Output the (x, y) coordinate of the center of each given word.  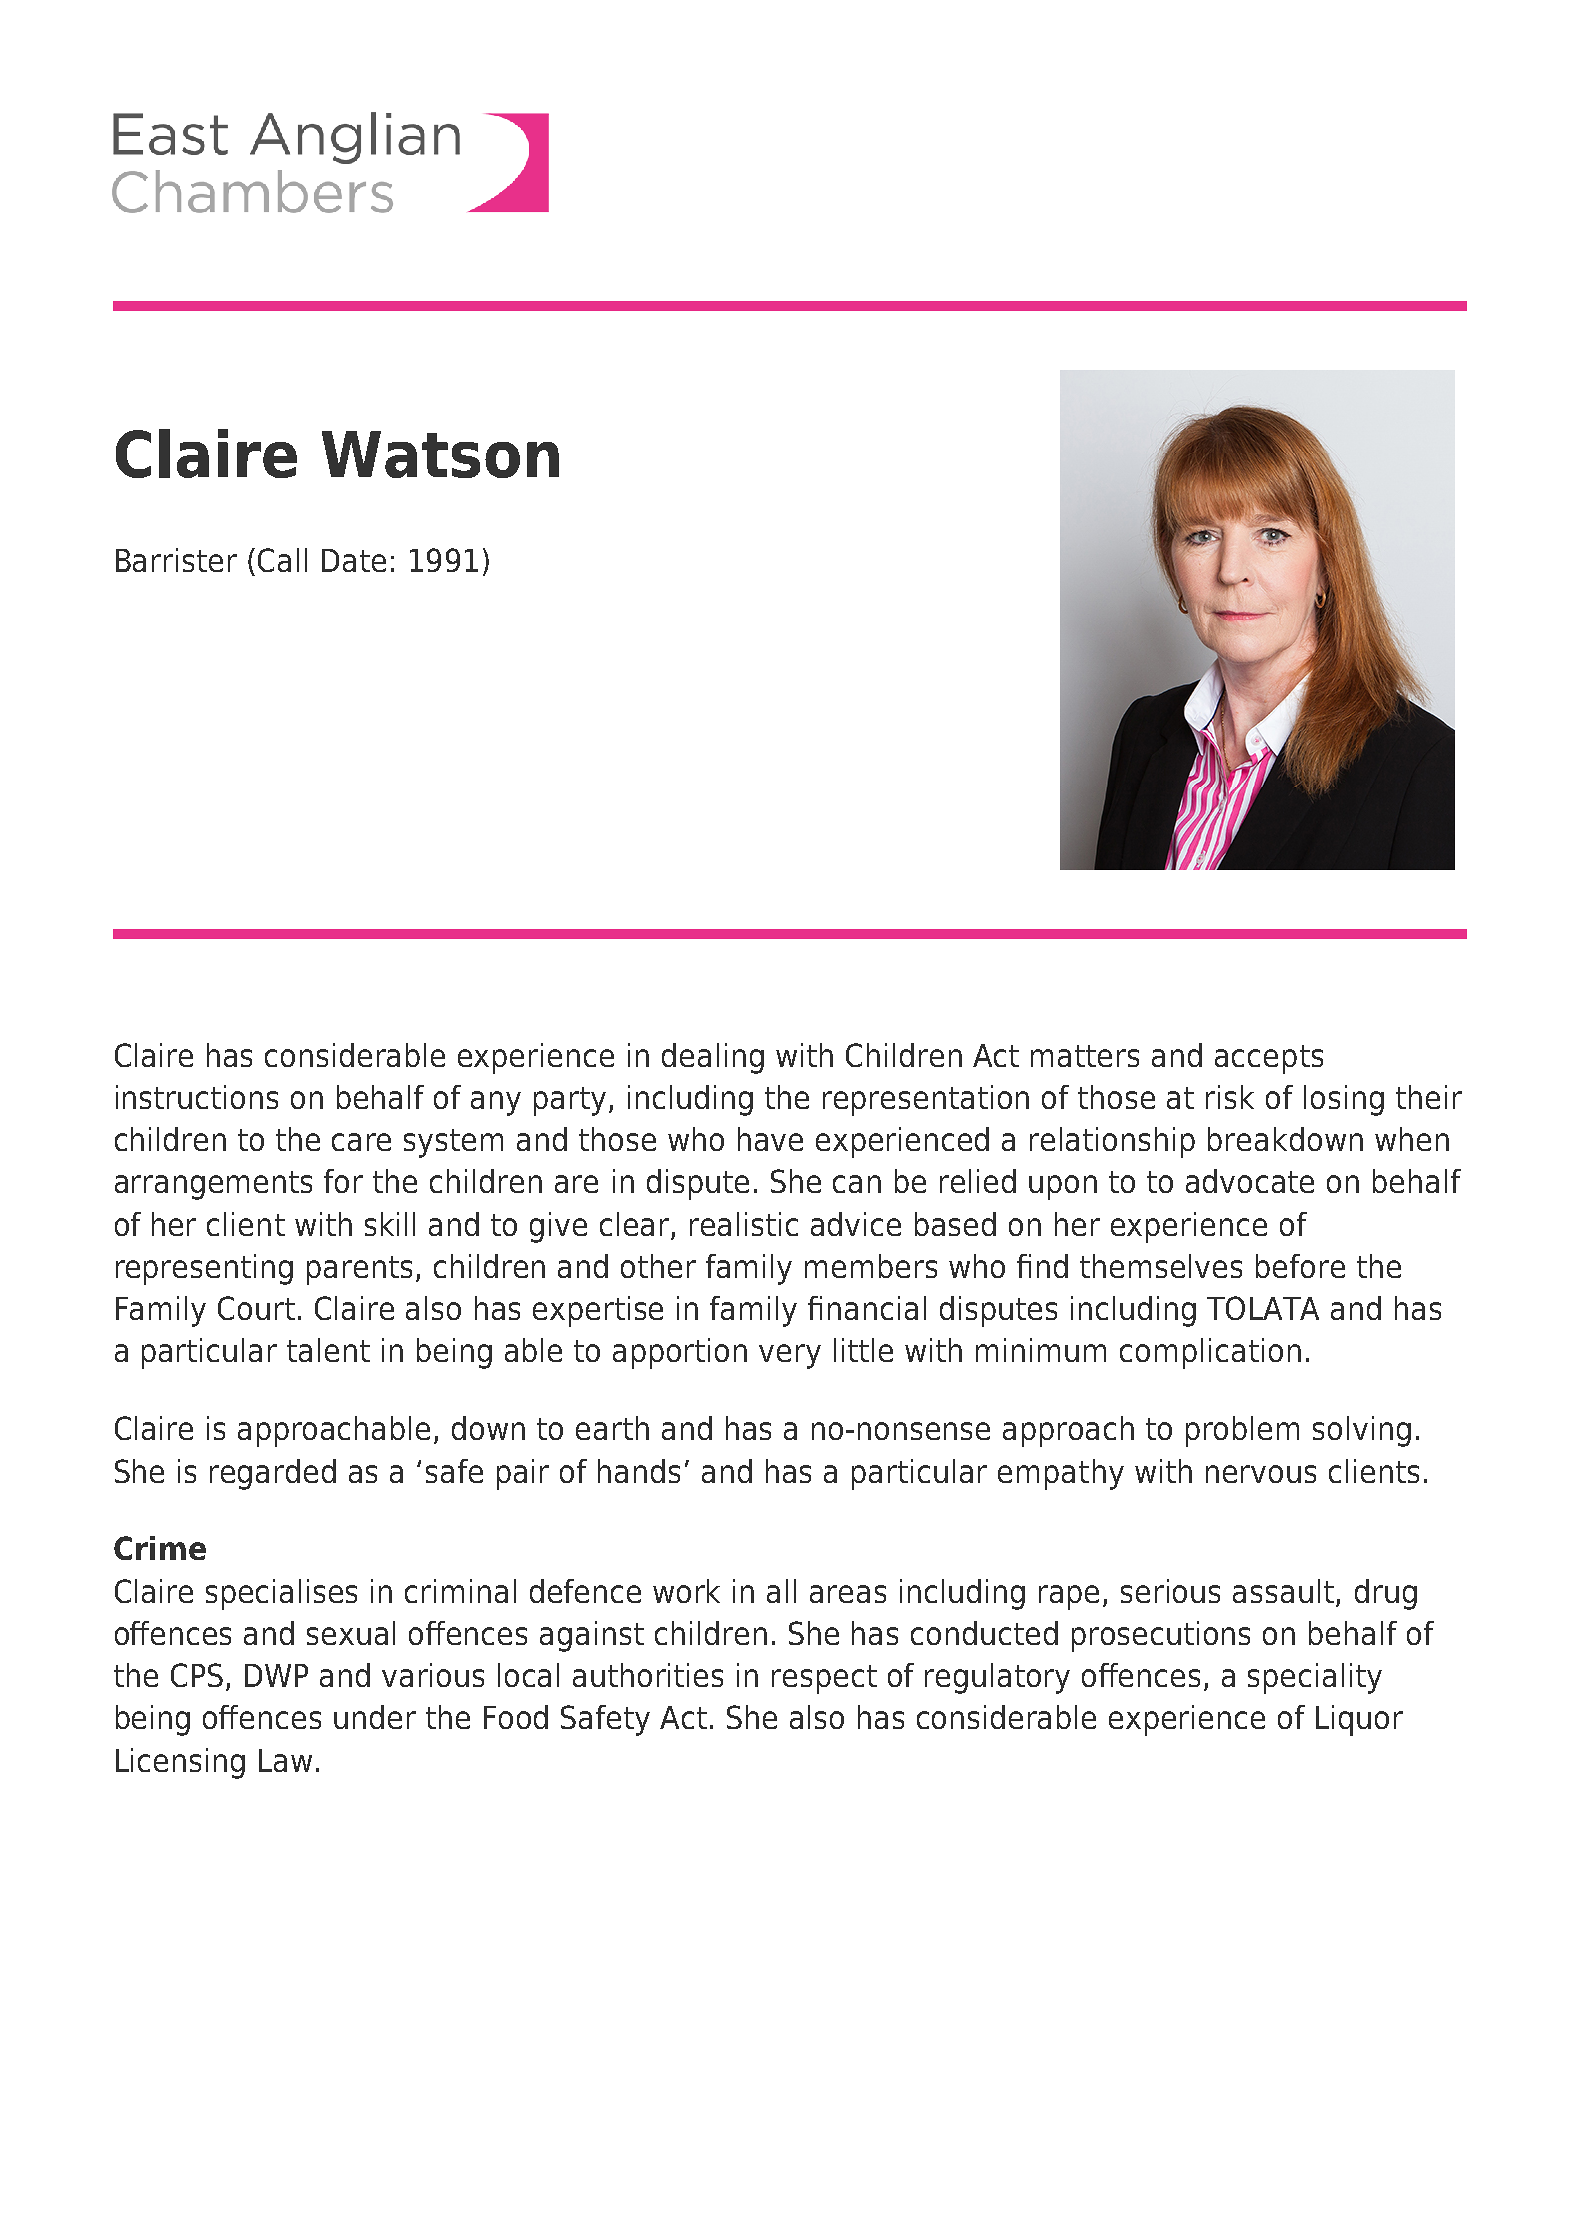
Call (282, 560)
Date (354, 560)
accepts (1269, 1059)
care (361, 1142)
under (375, 1717)
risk (1230, 1097)
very (790, 1356)
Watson (440, 454)
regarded (273, 1474)
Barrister (176, 560)
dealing (713, 1058)
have (770, 1139)
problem (1242, 1431)
